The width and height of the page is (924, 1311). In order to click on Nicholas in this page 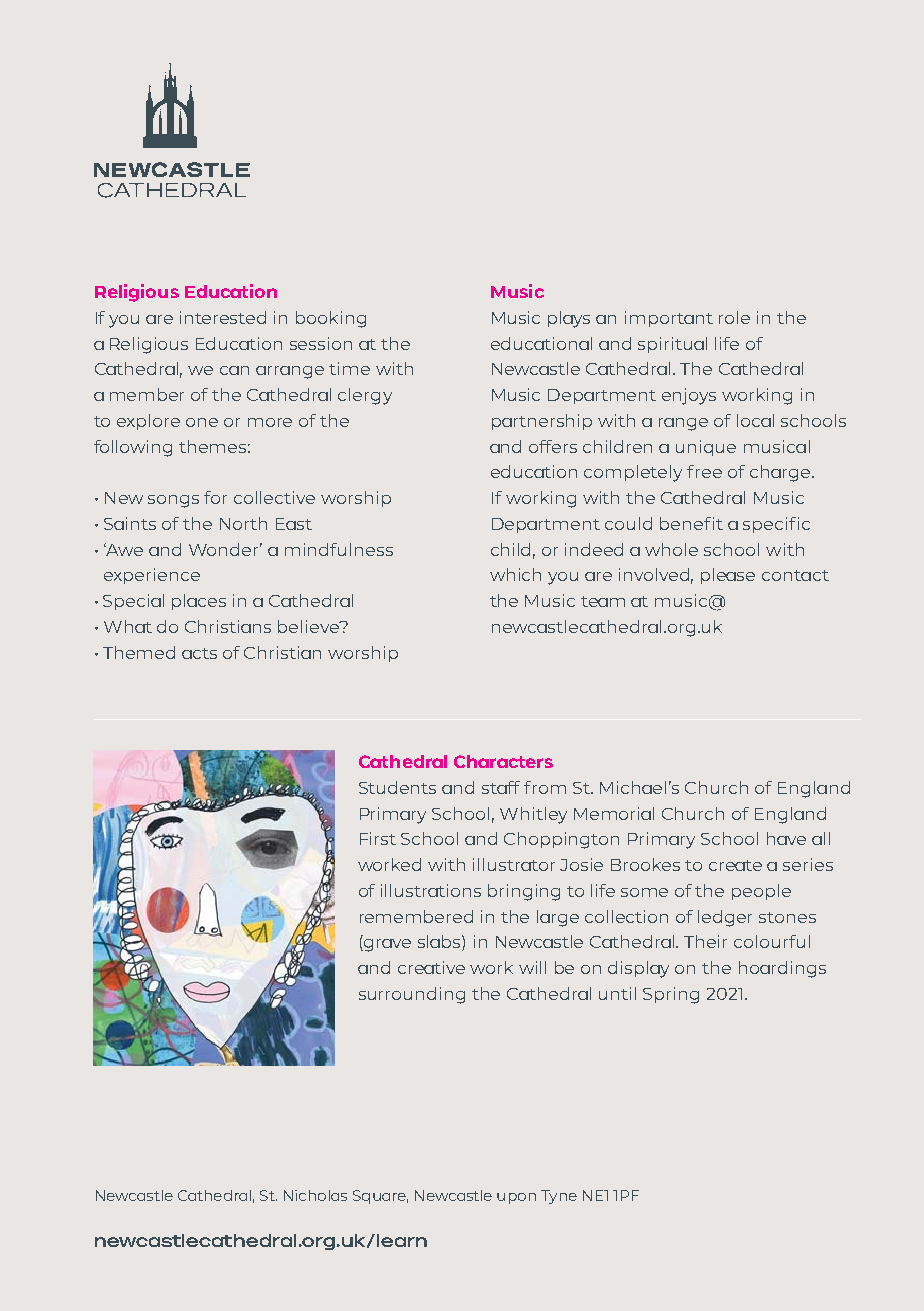, I will do `click(315, 1195)`.
